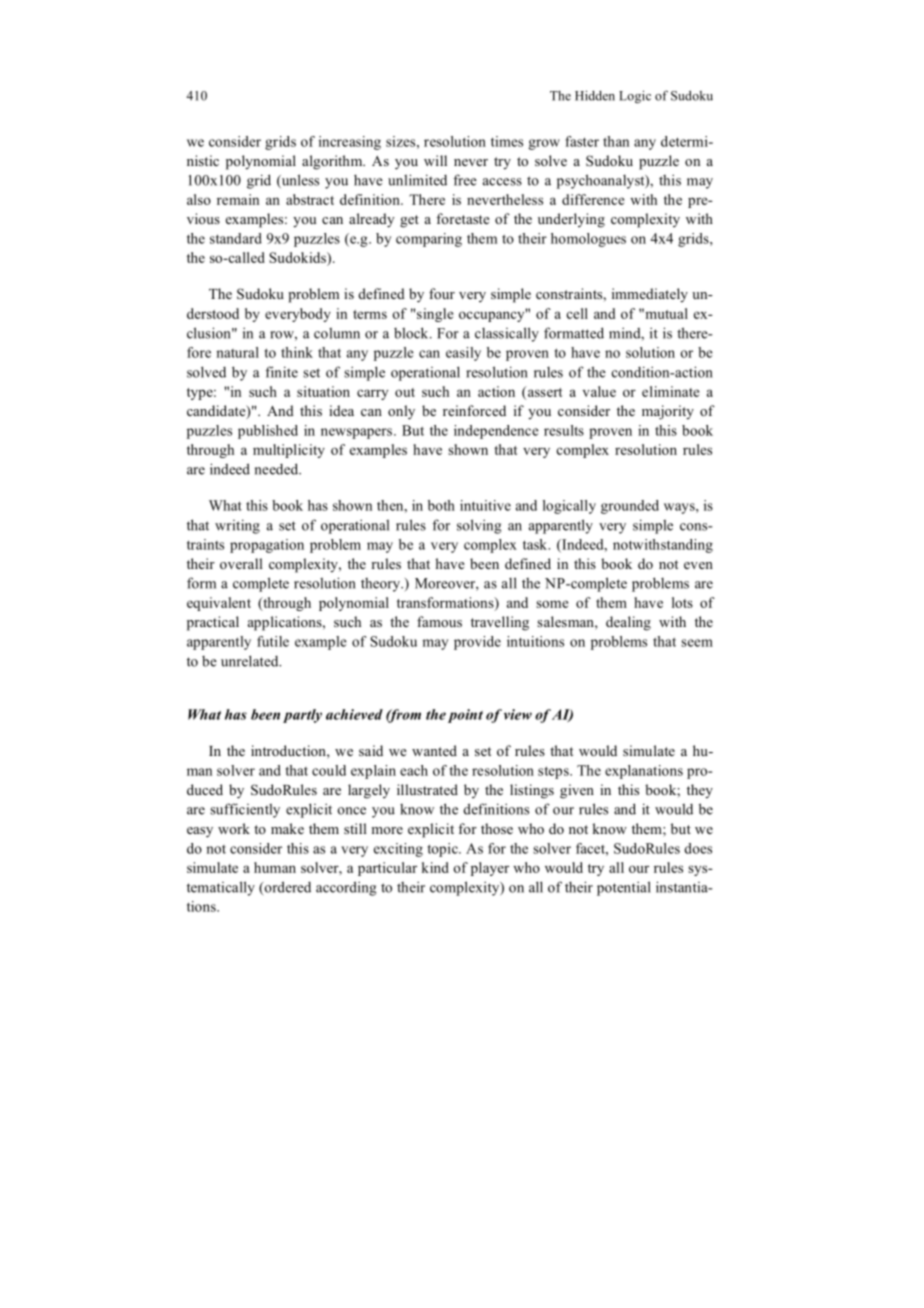  Describe the element at coordinates (435, 867) in the document. I see `kind` at that location.
